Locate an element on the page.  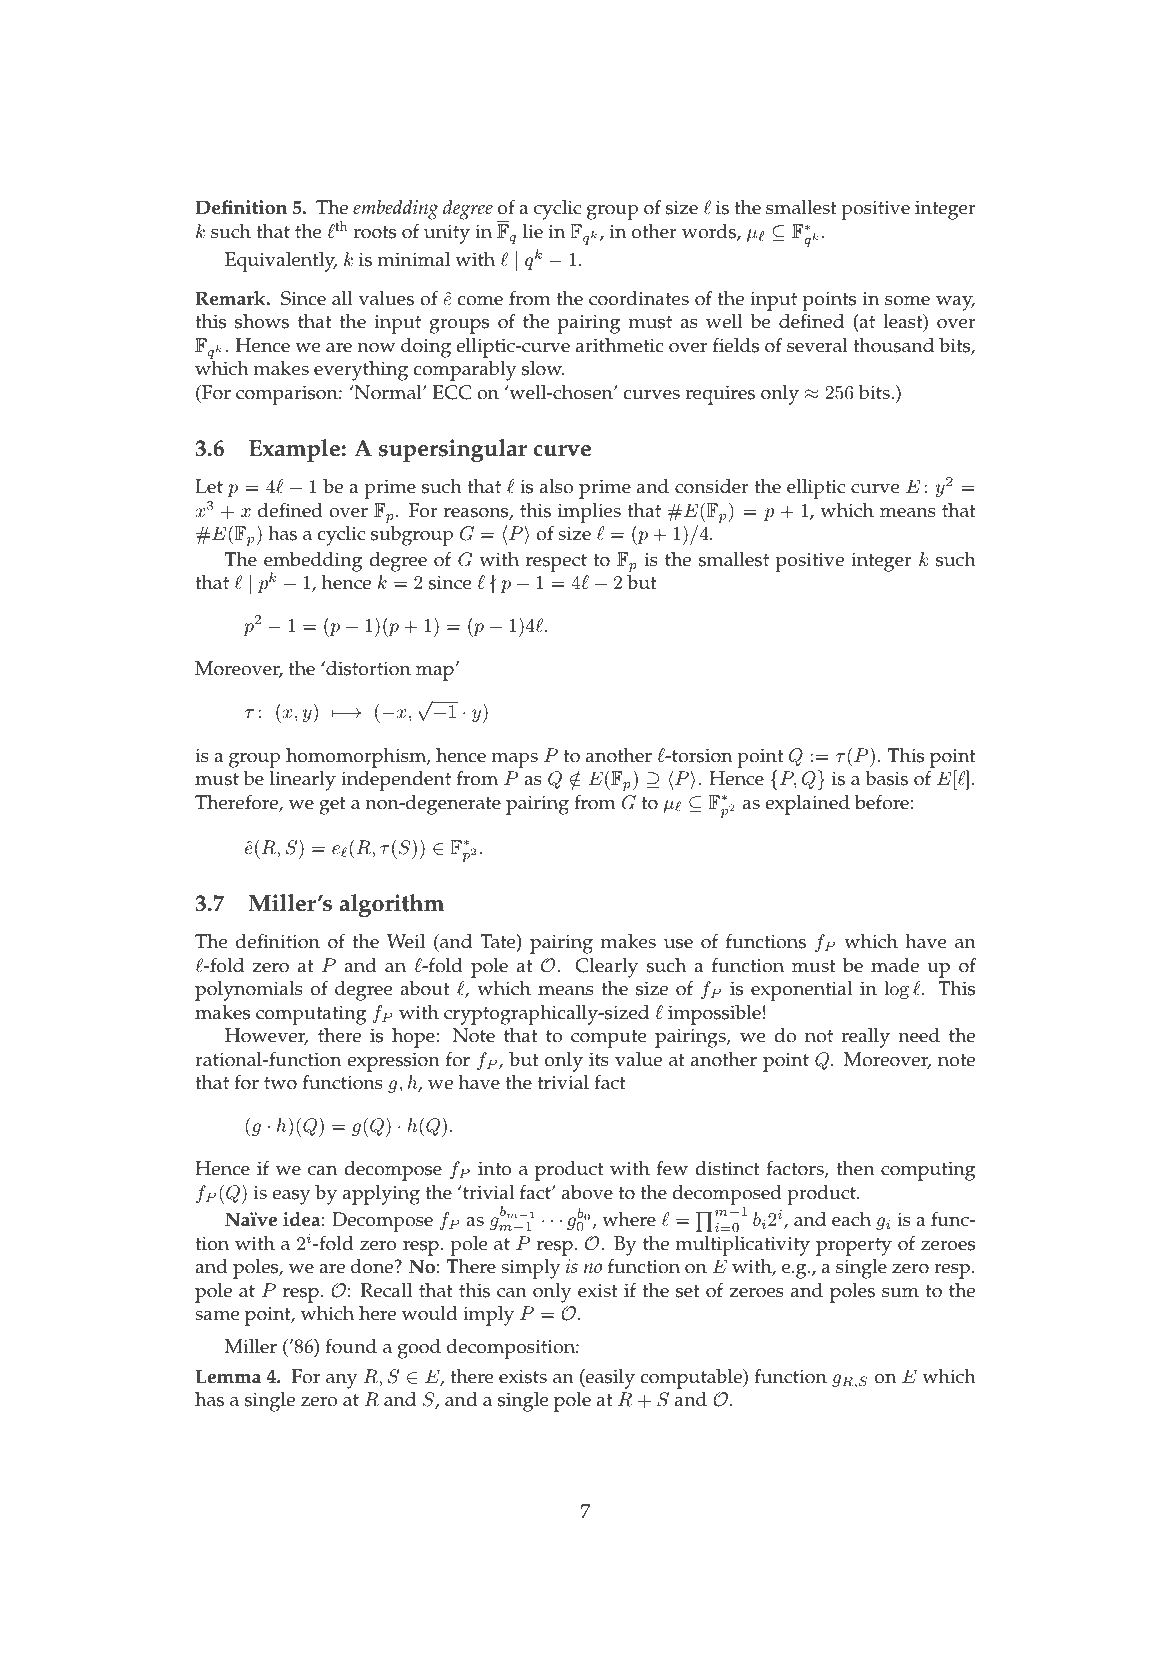
algorithm is located at coordinates (391, 906).
